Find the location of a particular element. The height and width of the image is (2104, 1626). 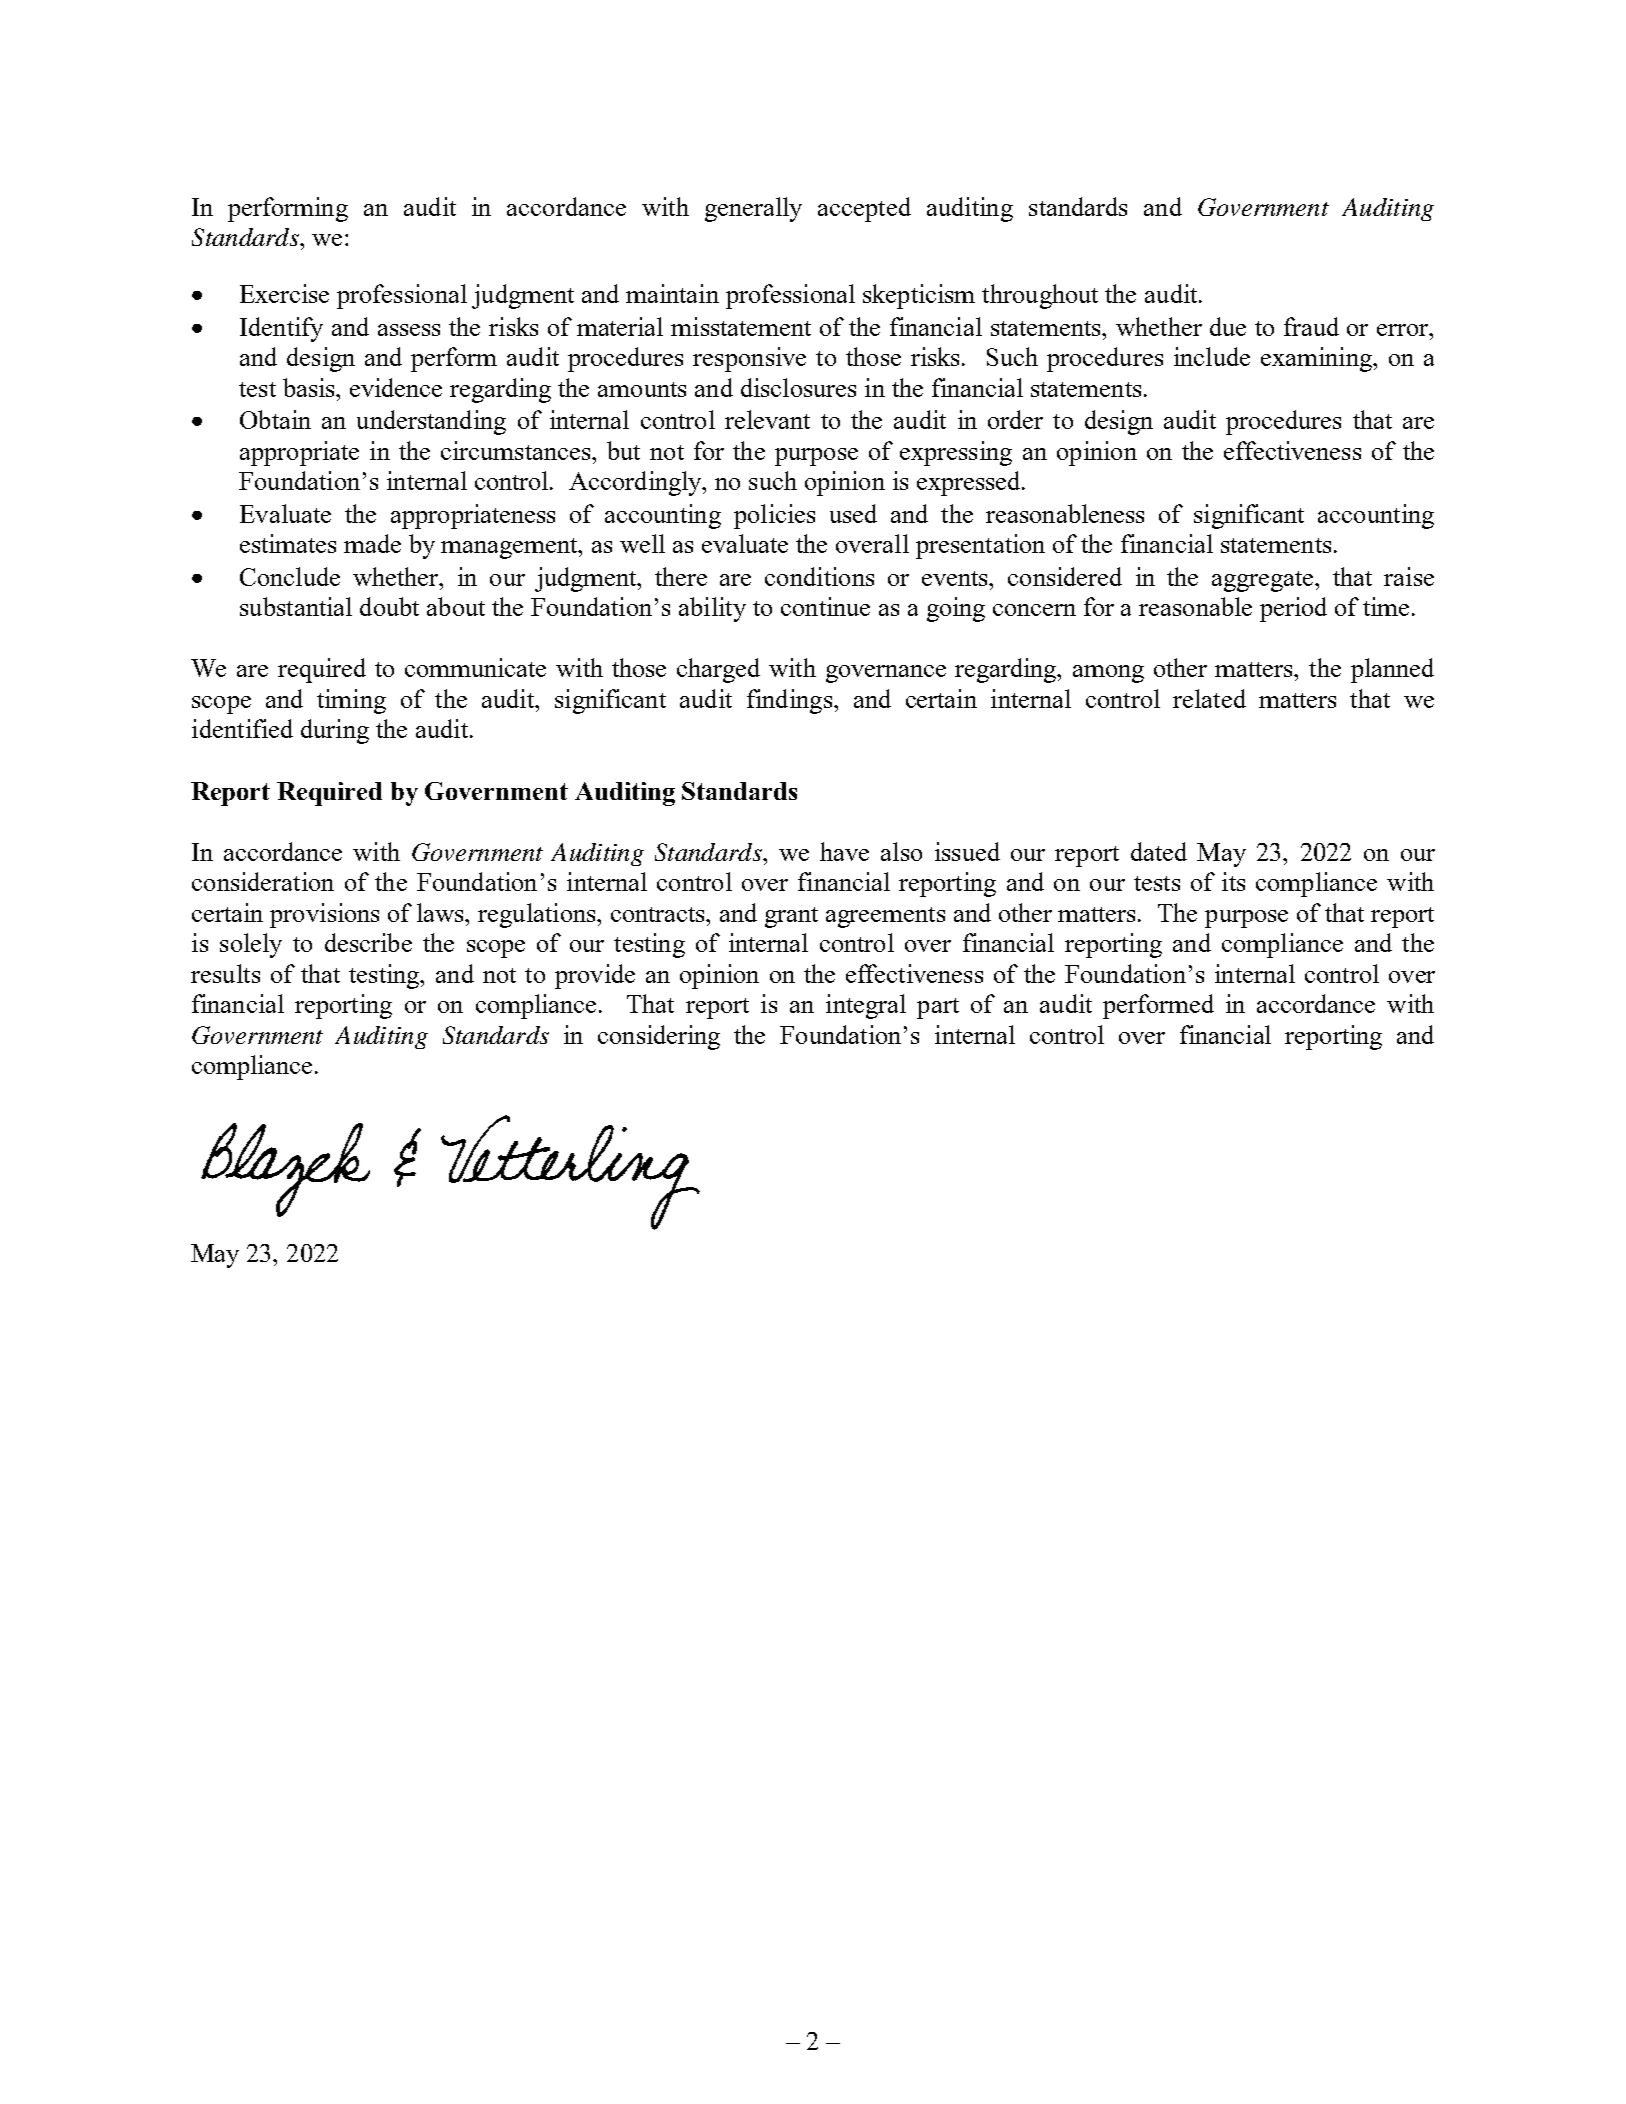

Exercise is located at coordinates (284, 293).
